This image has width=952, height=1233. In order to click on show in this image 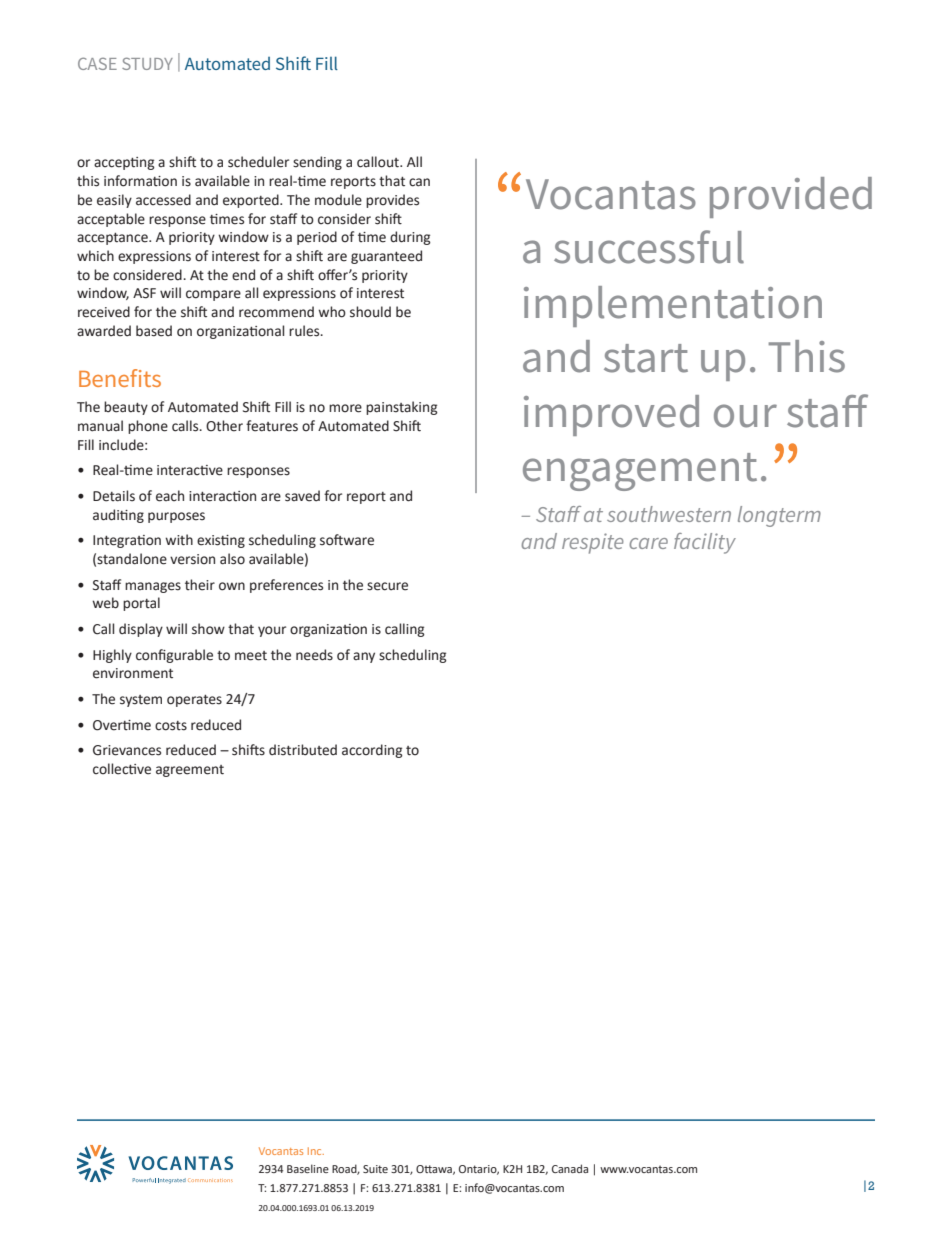, I will do `click(208, 629)`.
